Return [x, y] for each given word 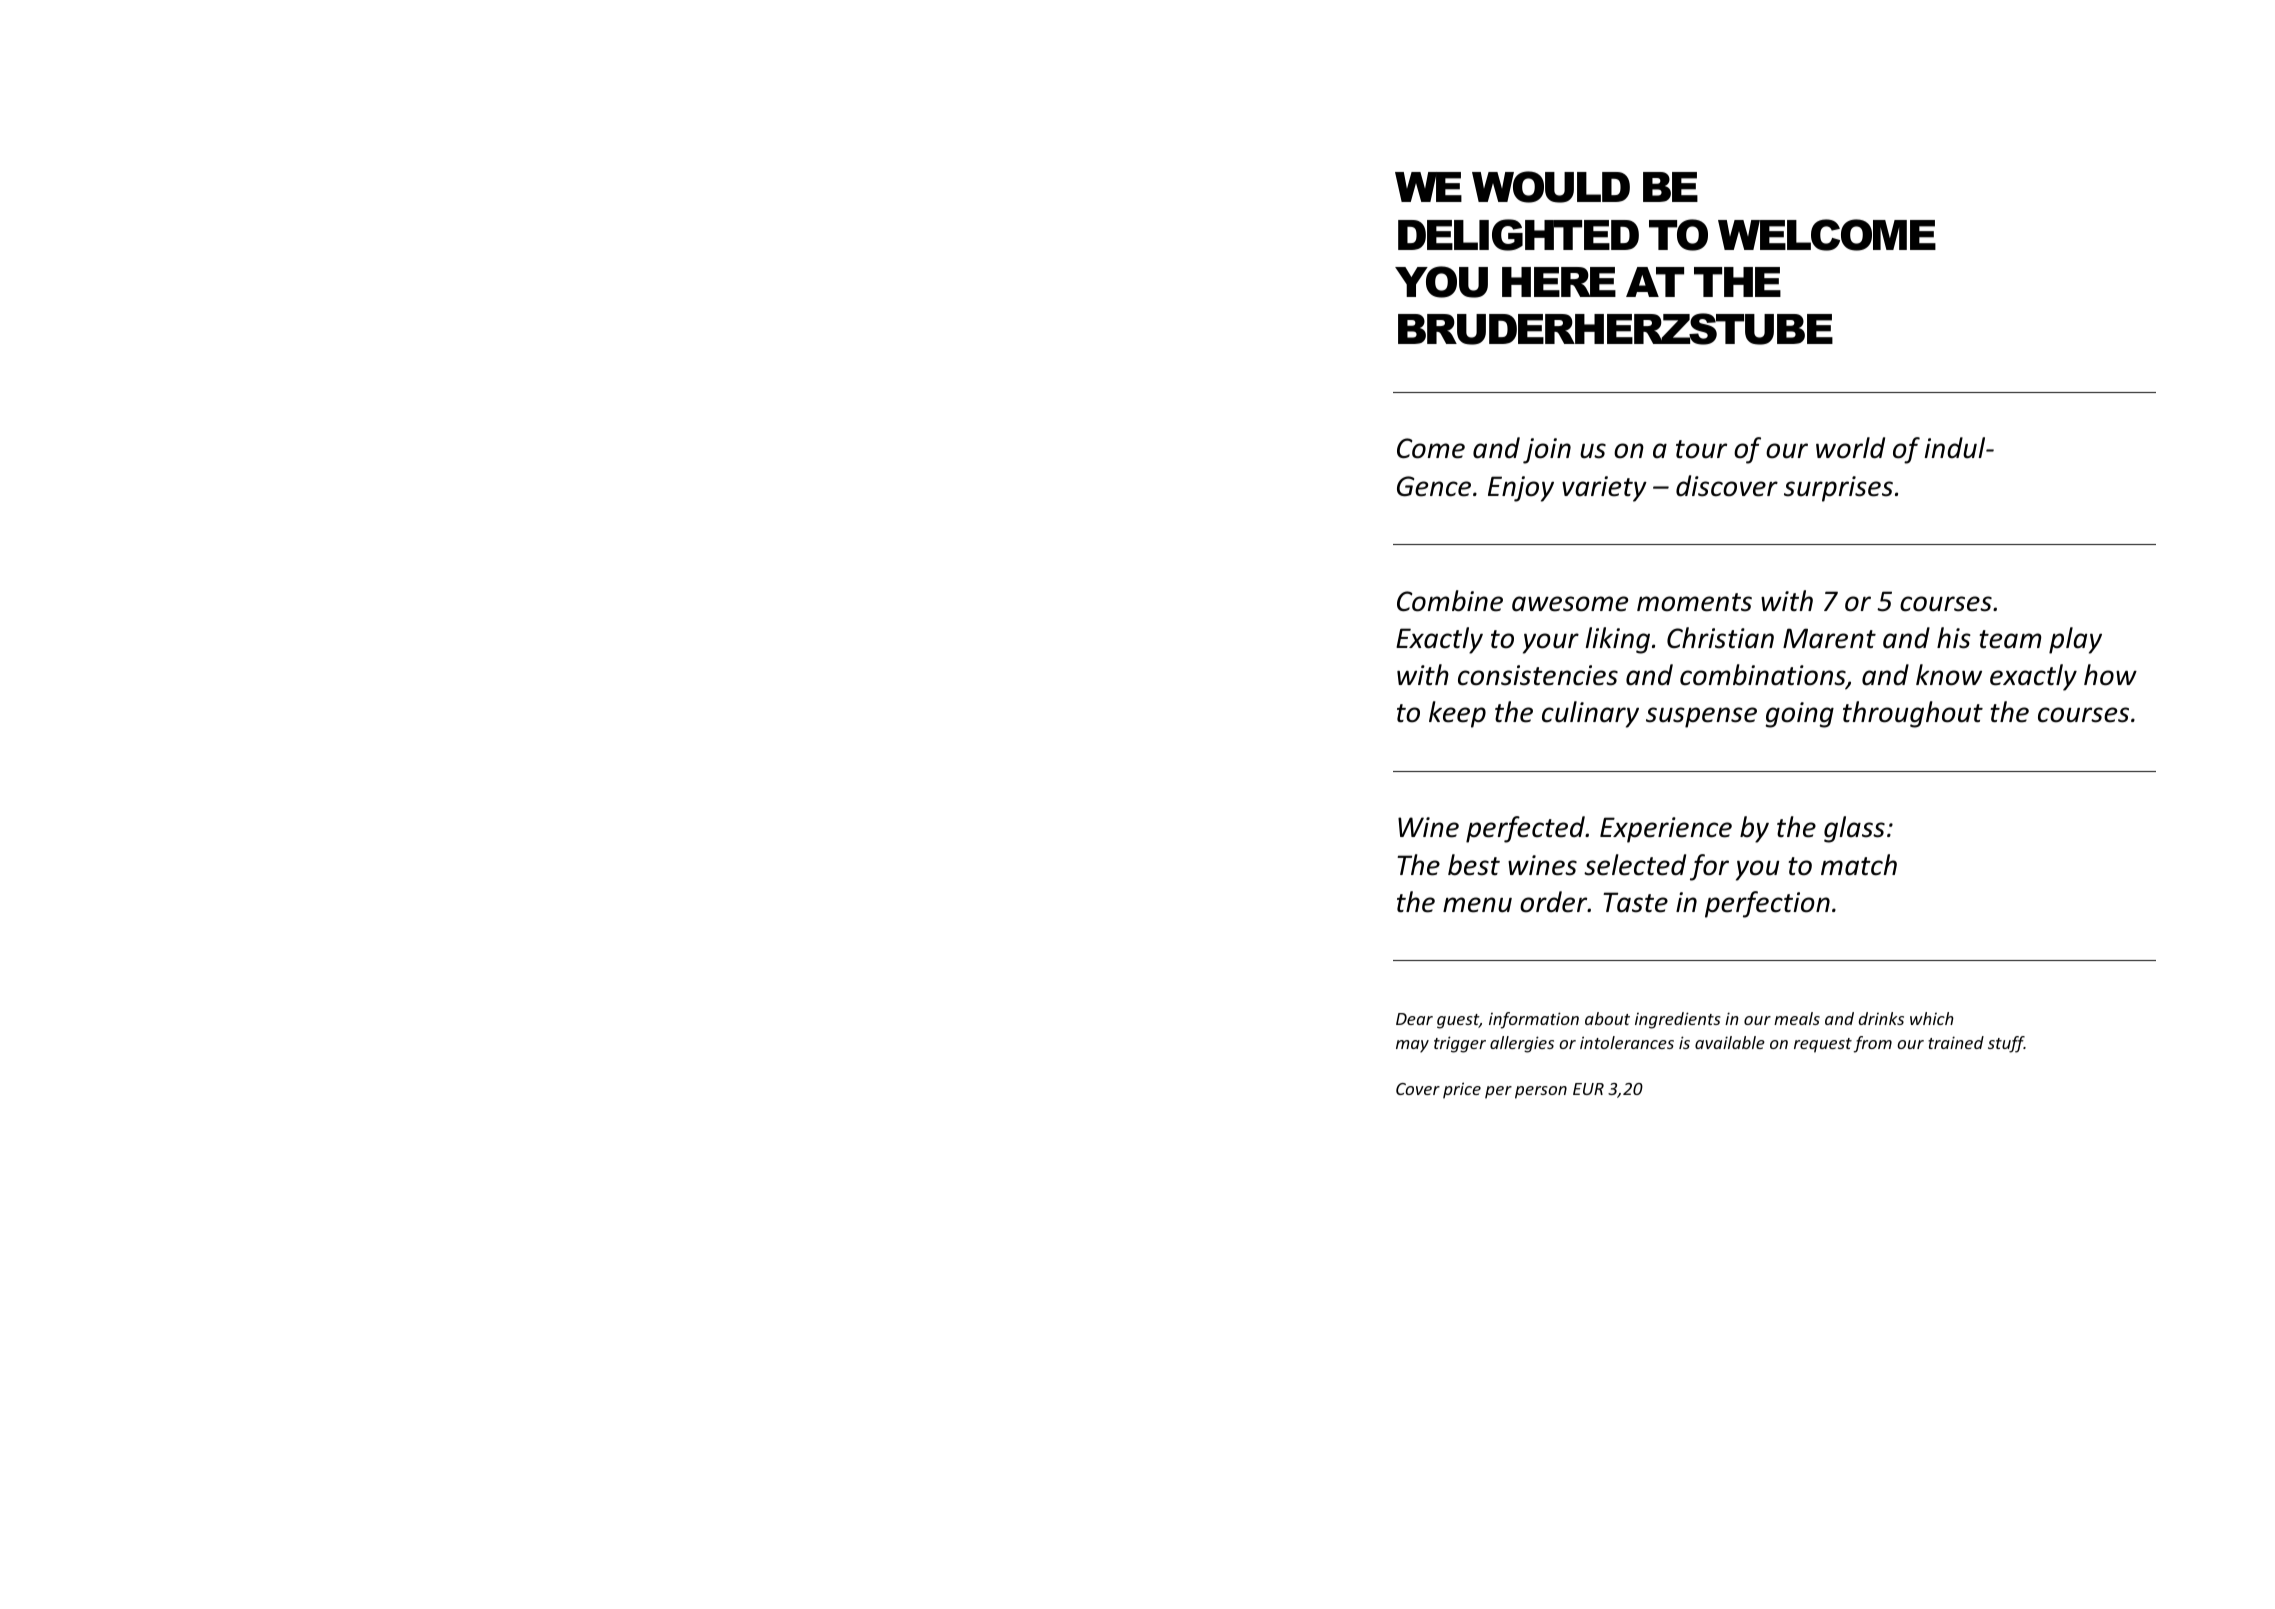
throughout [1913, 714]
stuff [2007, 1044]
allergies [1522, 1044]
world [1850, 448]
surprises [1840, 489]
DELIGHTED [1518, 235]
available [1730, 1042]
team [2010, 639]
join [1547, 451]
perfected [1527, 829]
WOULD [1551, 187]
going [1799, 715]
